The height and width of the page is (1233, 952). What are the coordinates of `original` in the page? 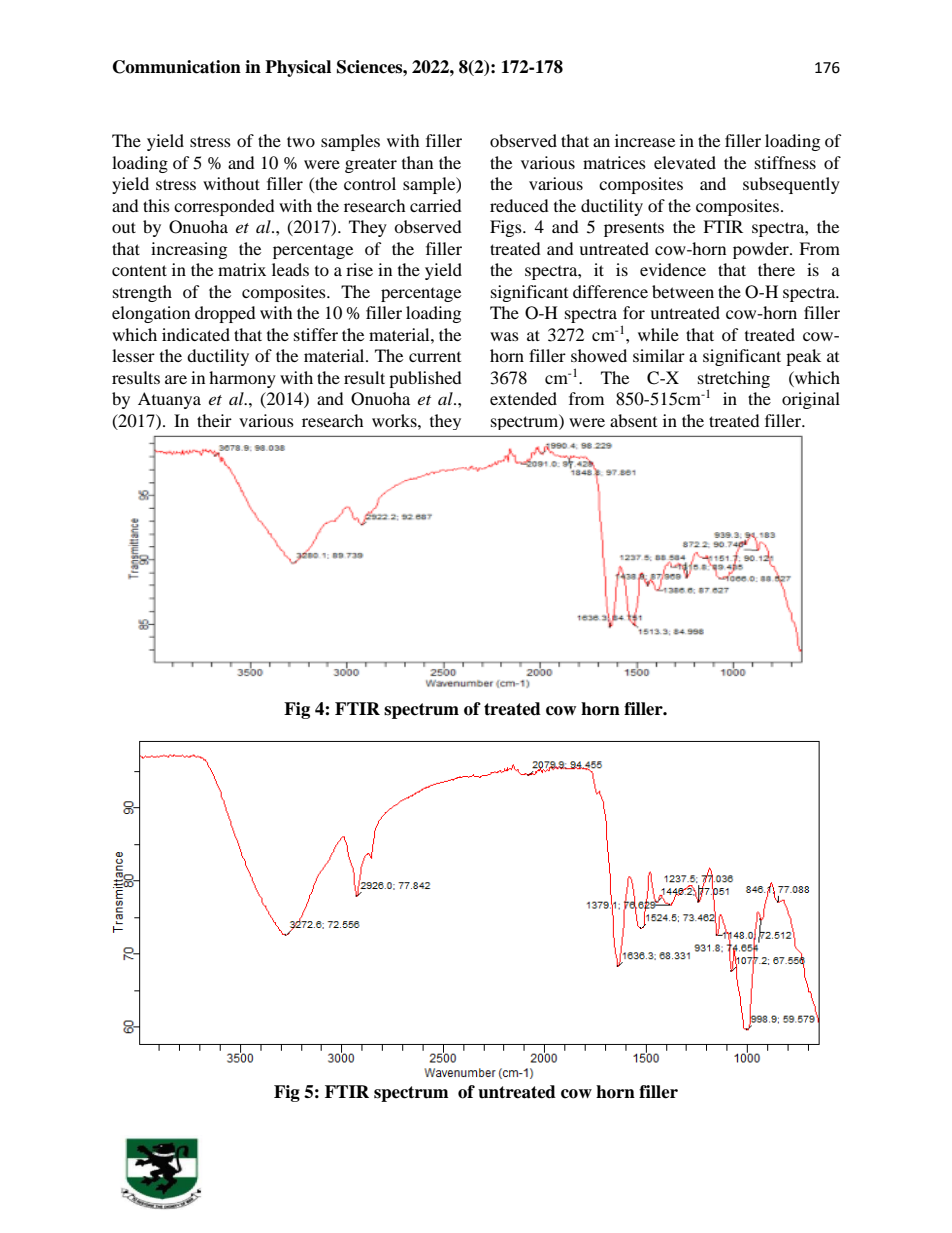 It's located at (811, 400).
